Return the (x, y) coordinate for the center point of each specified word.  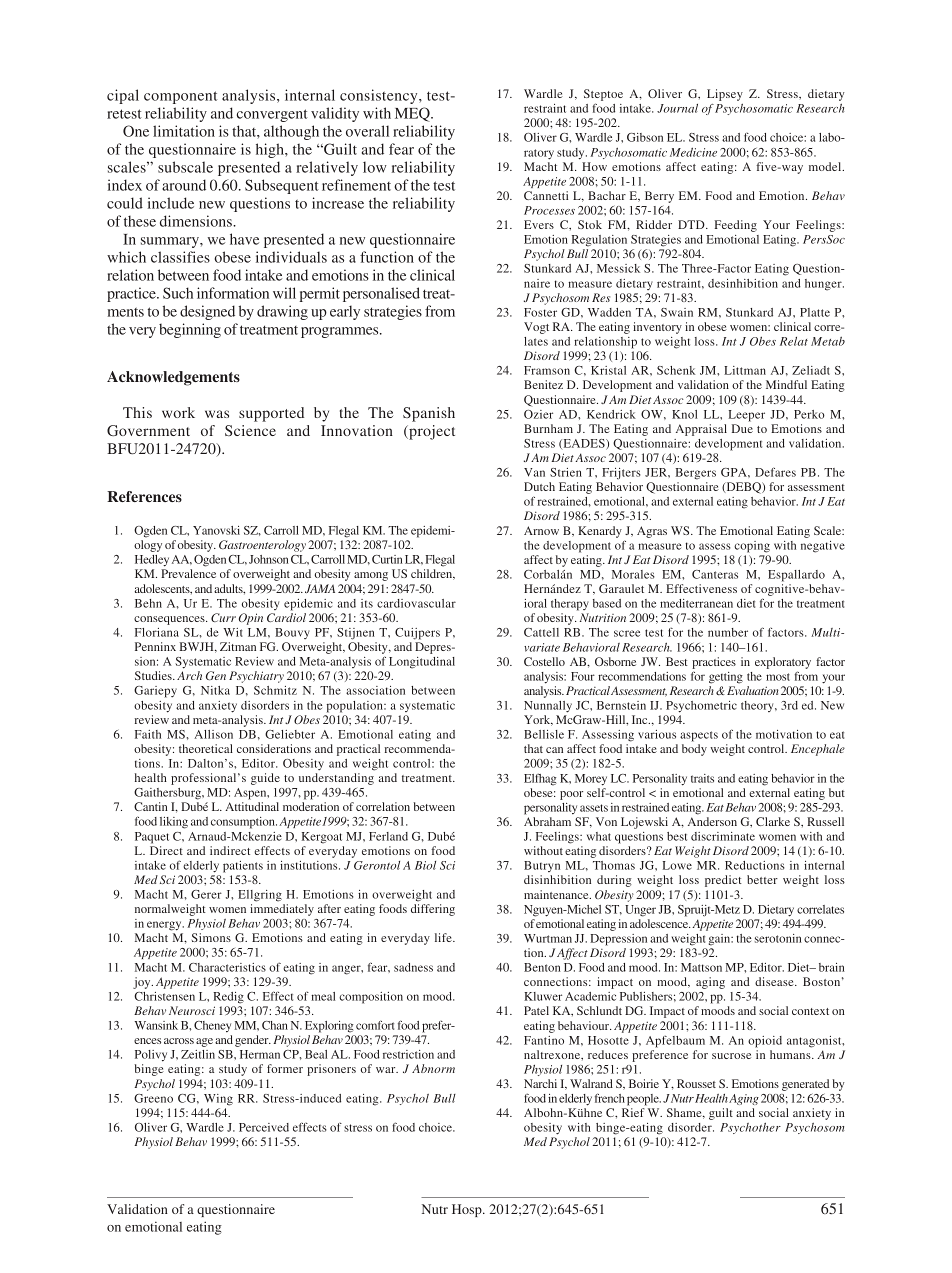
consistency (380, 96)
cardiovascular (416, 603)
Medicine (693, 152)
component (180, 97)
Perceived (264, 1127)
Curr (223, 617)
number (728, 632)
